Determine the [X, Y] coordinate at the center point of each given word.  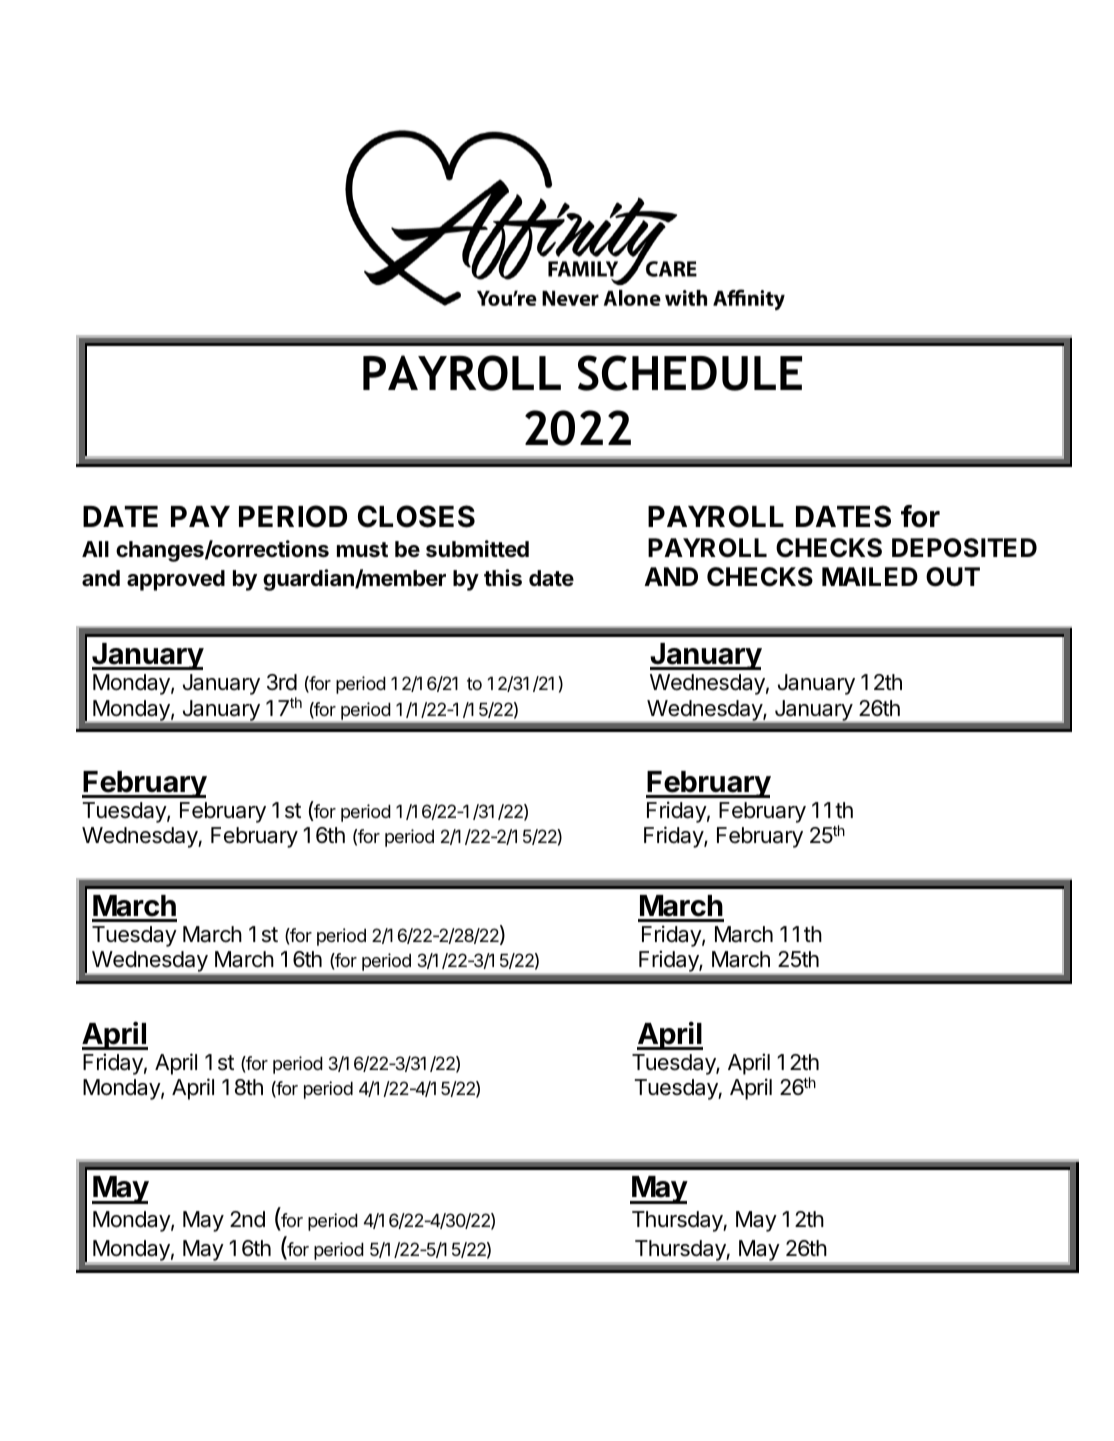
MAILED [870, 576]
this [503, 578]
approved [176, 580]
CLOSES [416, 516]
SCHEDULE [690, 373]
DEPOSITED [964, 548]
